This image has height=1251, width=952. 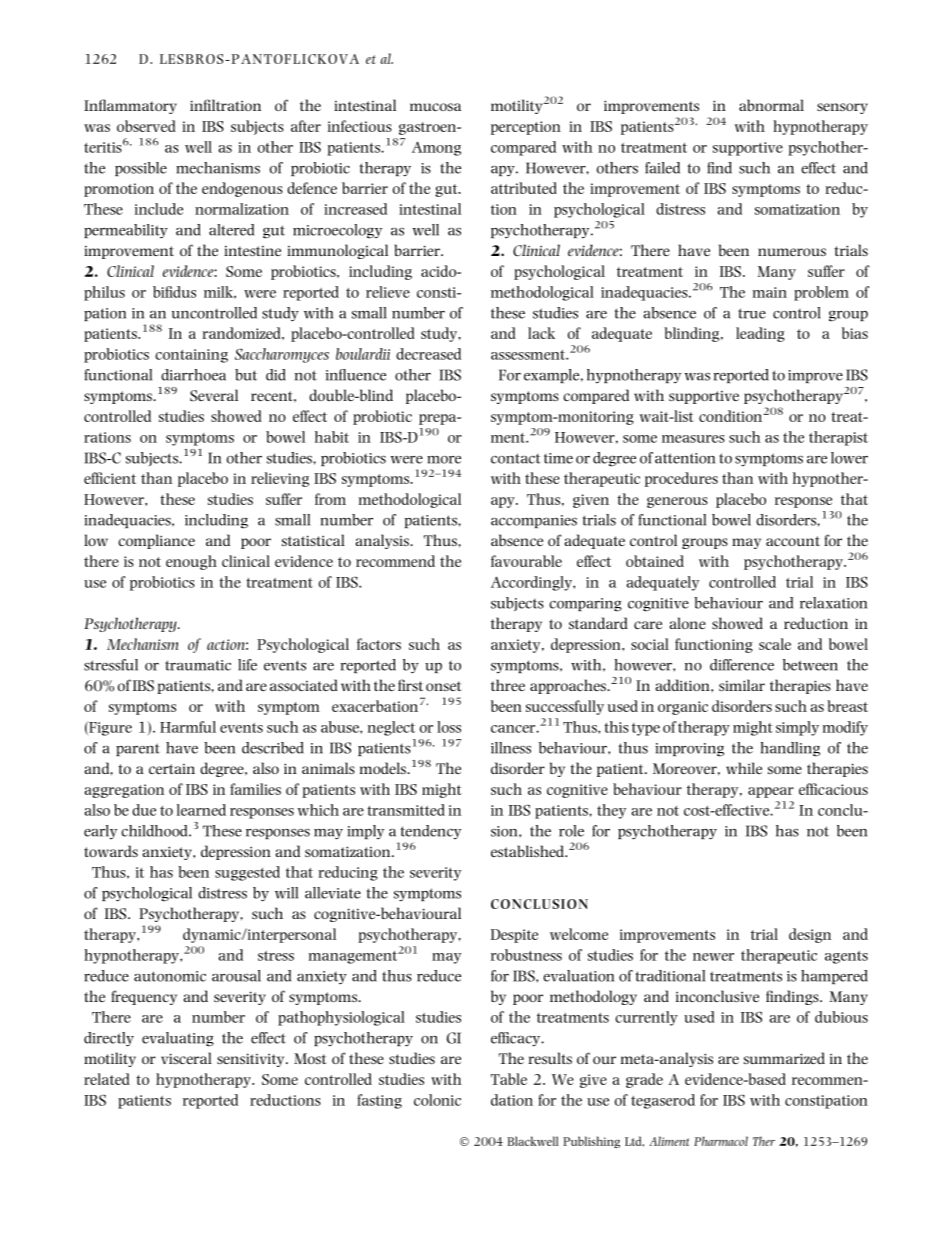 What do you see at coordinates (508, 685) in the image?
I see `three` at bounding box center [508, 685].
